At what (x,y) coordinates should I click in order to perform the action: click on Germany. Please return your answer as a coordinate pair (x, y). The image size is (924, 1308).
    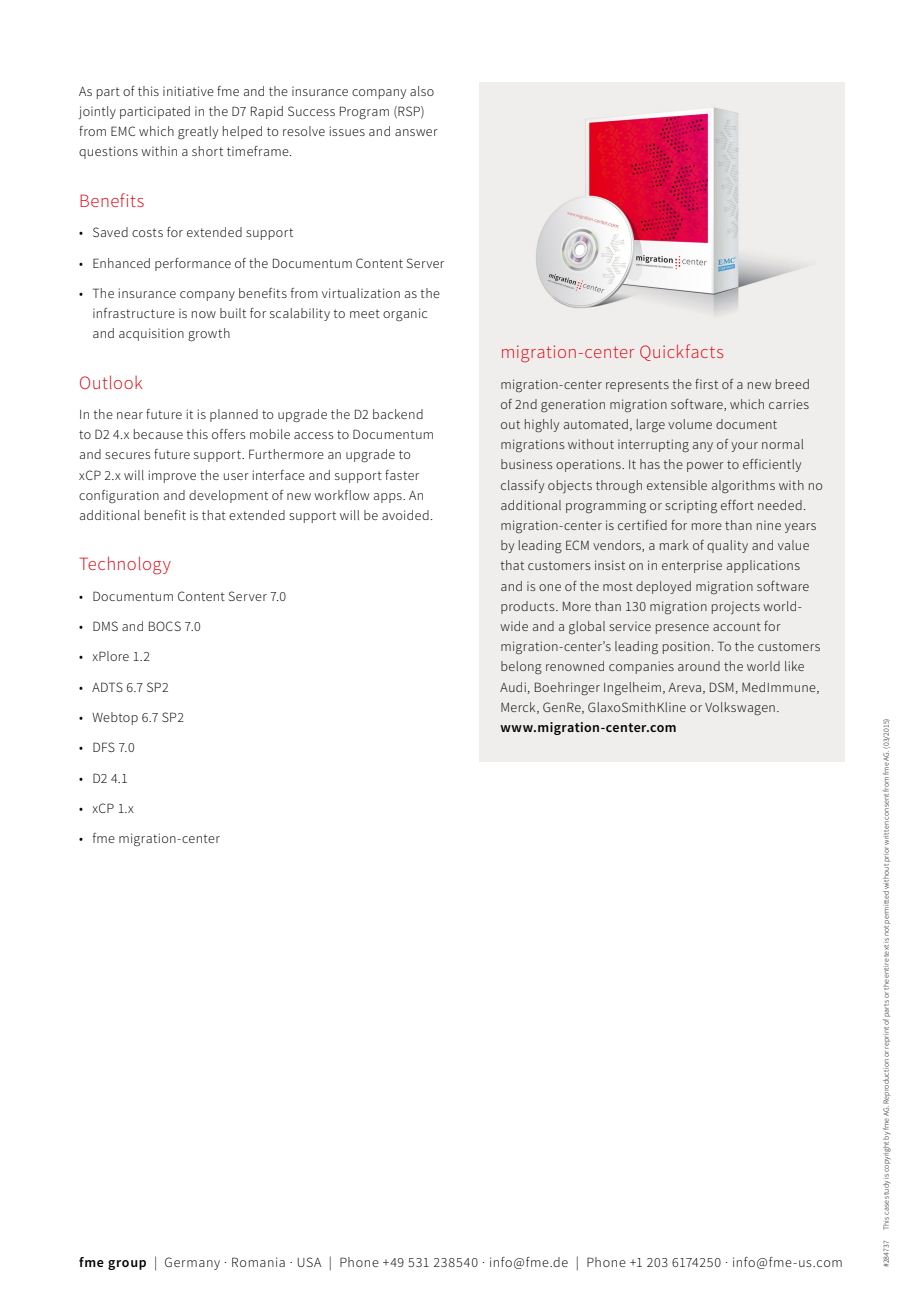
    Looking at the image, I should click on (192, 1263).
